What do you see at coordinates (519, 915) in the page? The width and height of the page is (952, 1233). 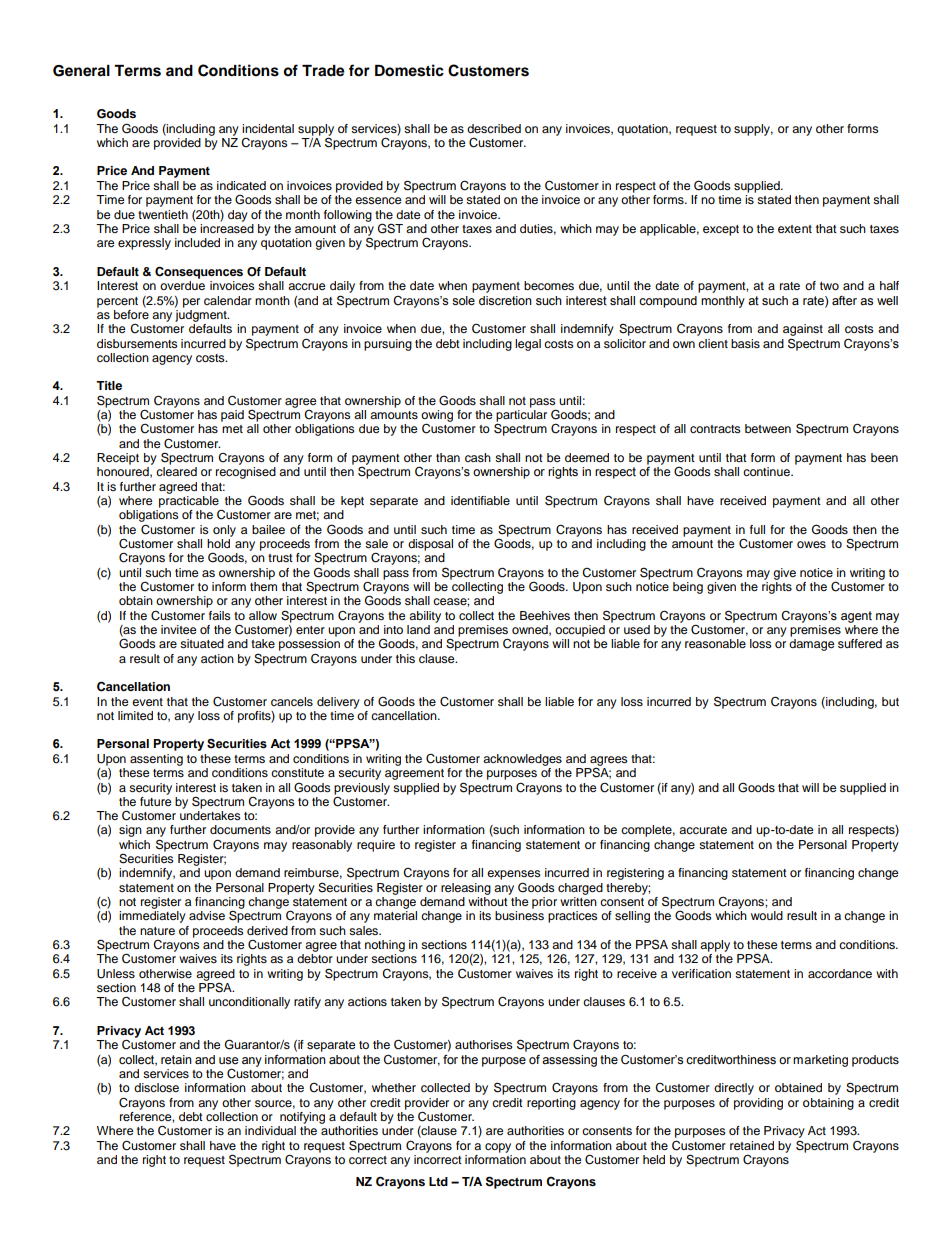 I see `business` at bounding box center [519, 915].
